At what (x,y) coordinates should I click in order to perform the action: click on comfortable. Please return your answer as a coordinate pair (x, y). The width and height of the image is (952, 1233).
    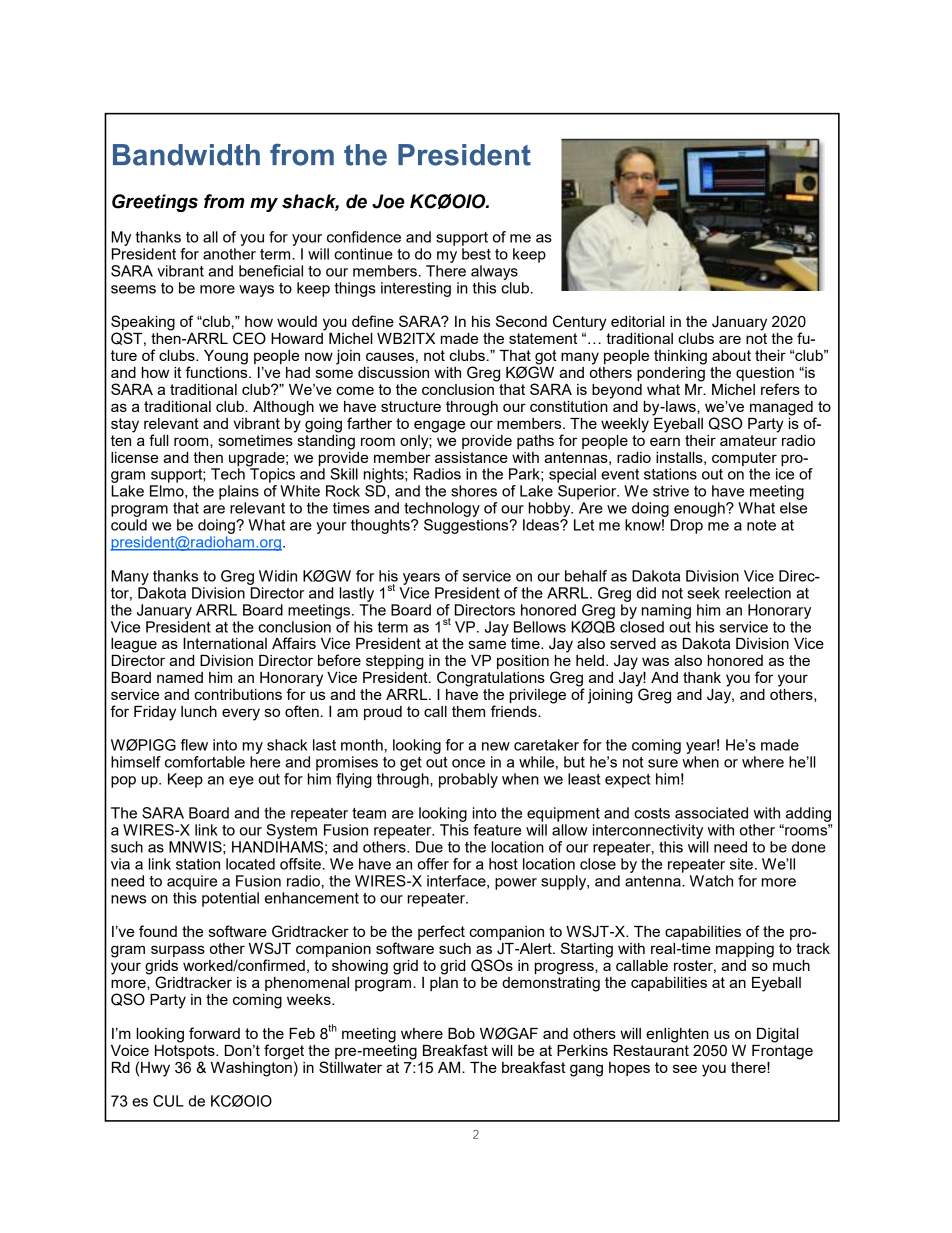
    Looking at the image, I should click on (205, 762).
